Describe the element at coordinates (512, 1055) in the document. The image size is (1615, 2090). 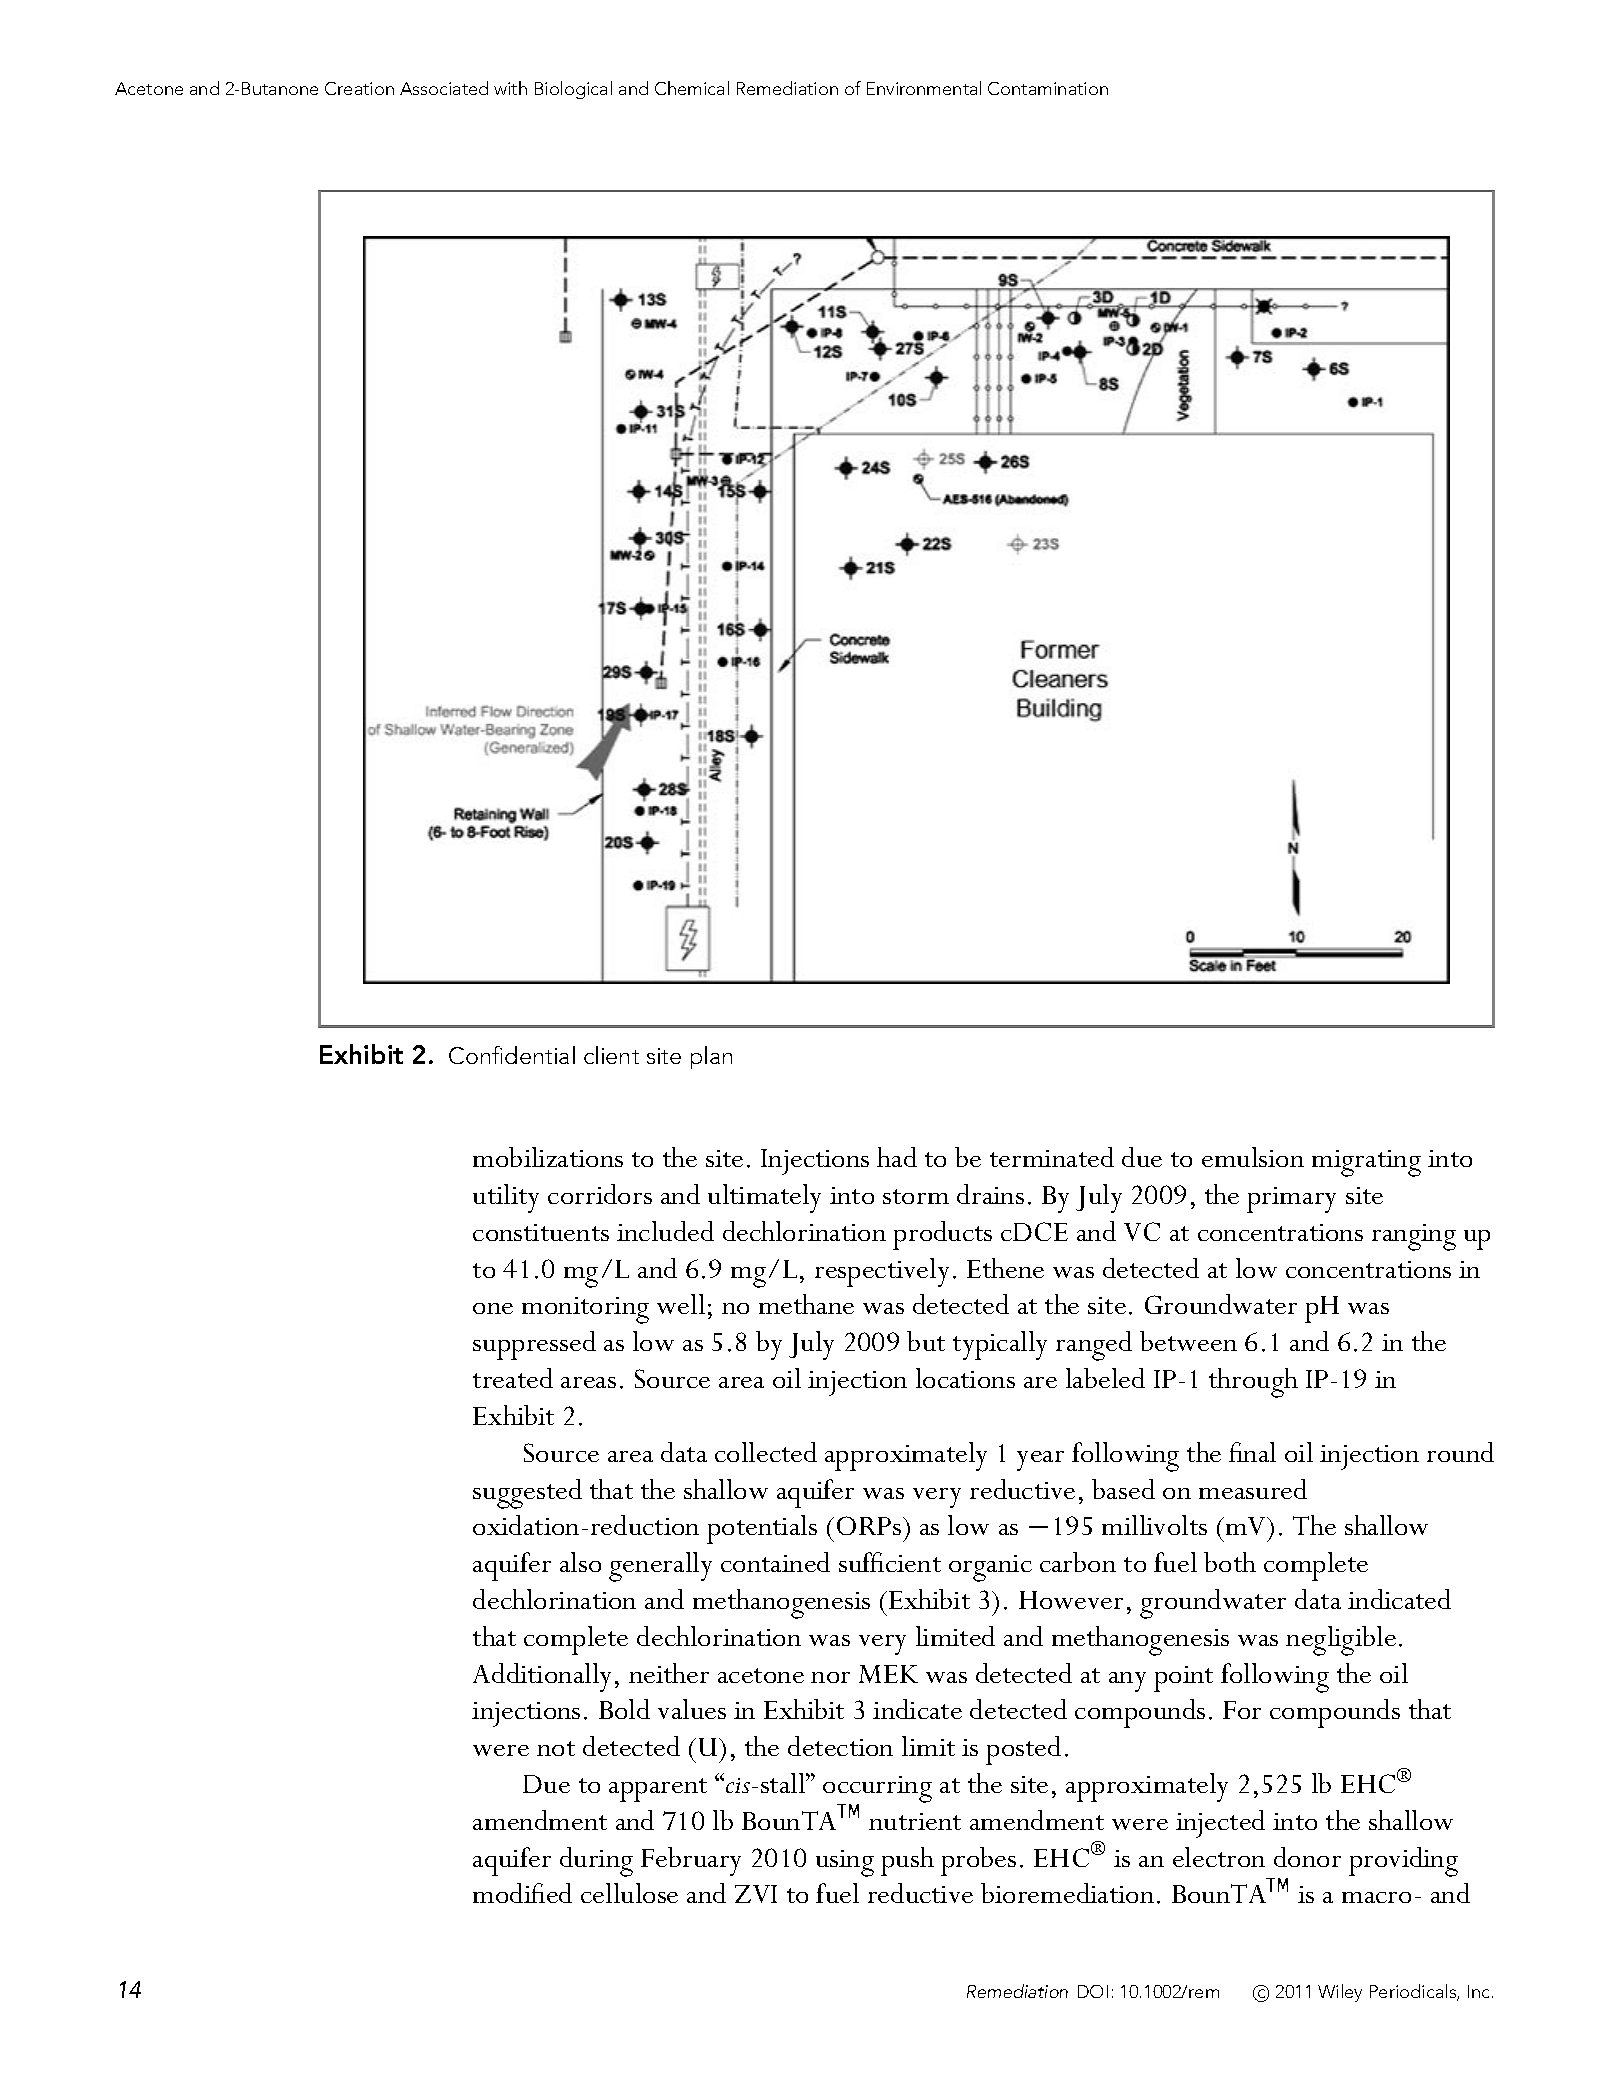
I see `Confidential` at that location.
